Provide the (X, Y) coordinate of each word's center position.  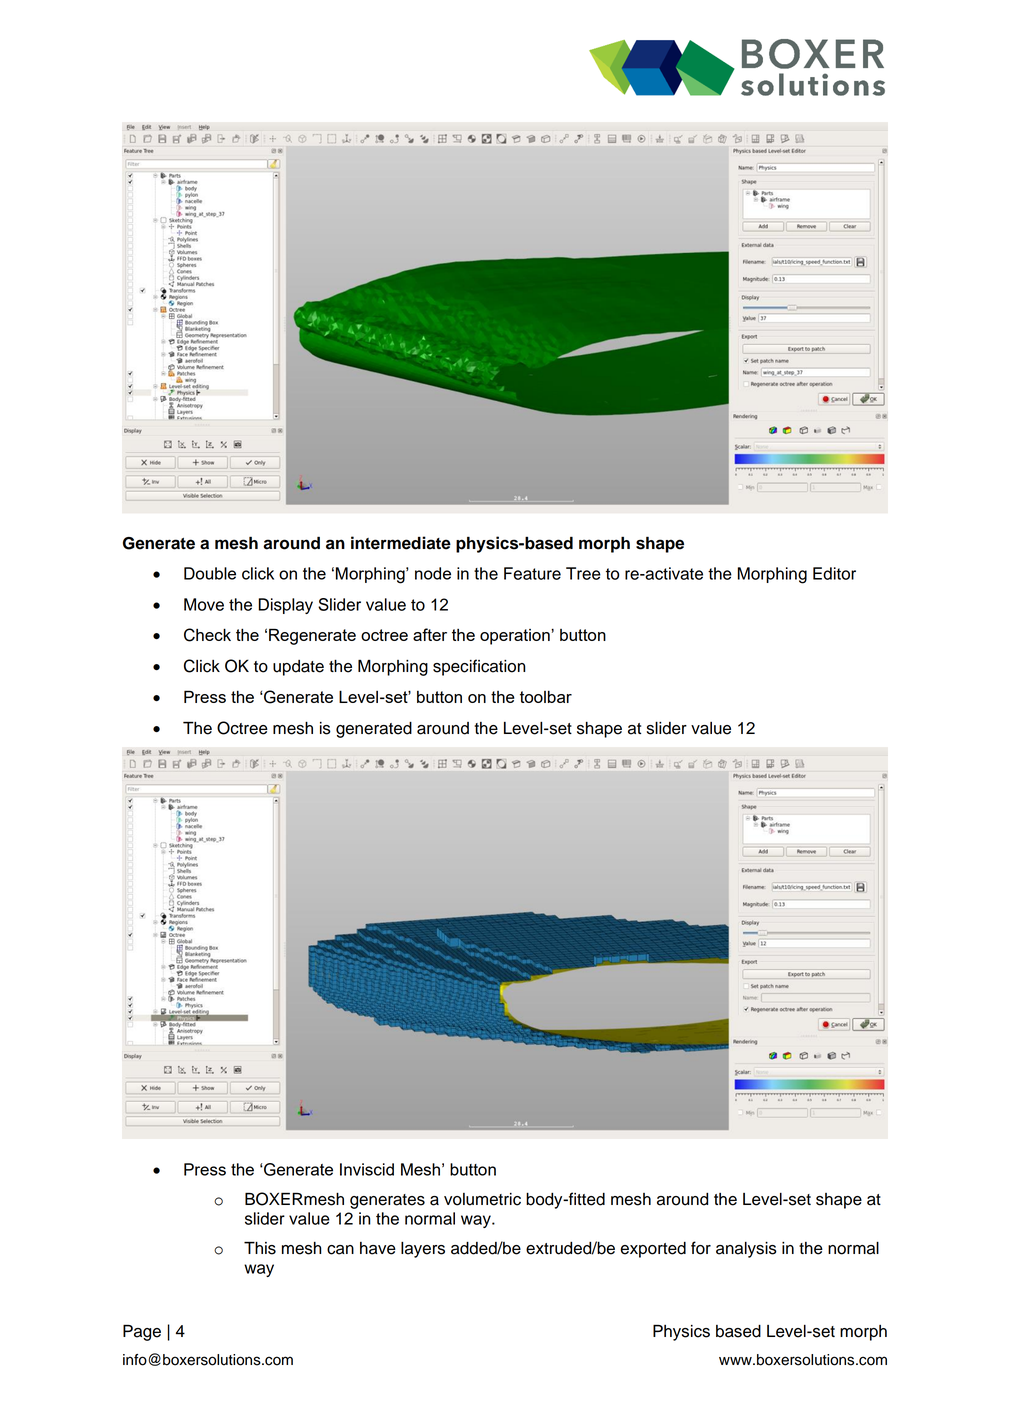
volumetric (482, 1199)
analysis (746, 1250)
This (260, 1248)
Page (142, 1332)
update (298, 668)
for (701, 1248)
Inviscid (367, 1169)
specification (479, 667)
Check (207, 635)
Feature (532, 573)
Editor (834, 573)
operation (516, 637)
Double (210, 573)
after (430, 634)
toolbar (546, 696)
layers (423, 1250)
